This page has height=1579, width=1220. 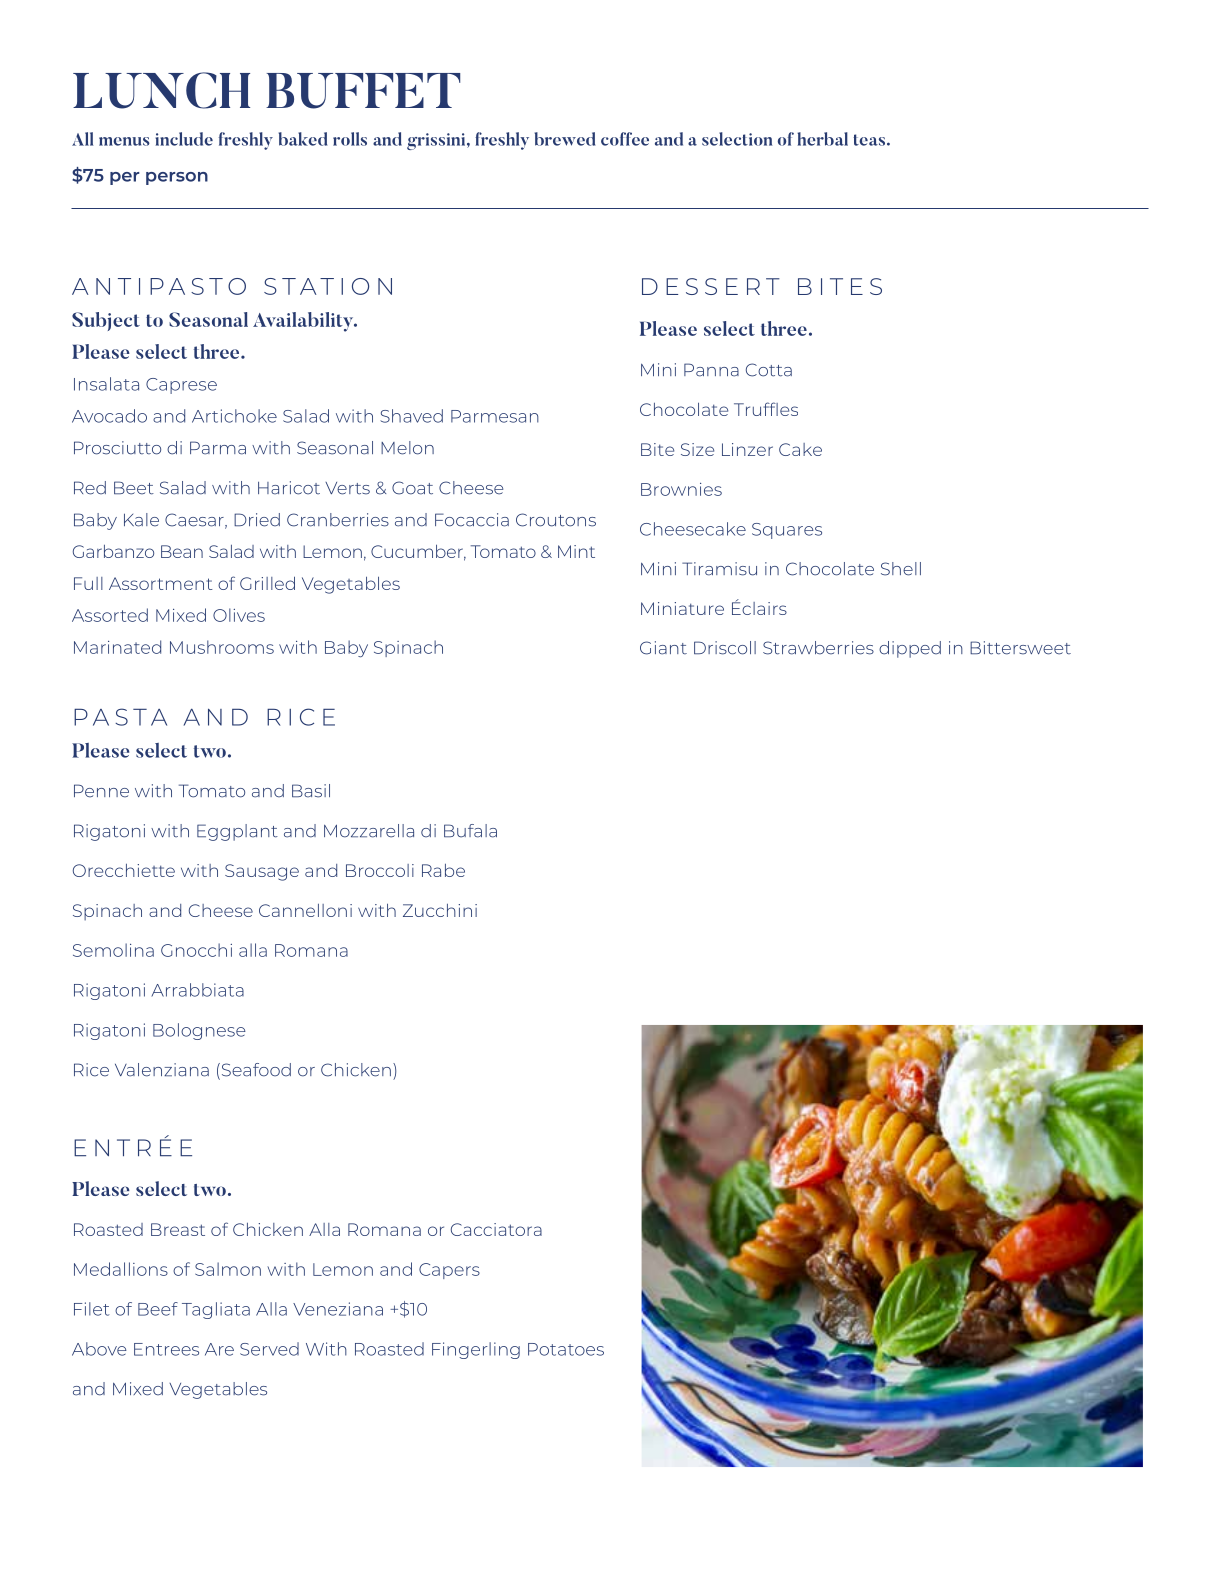 What do you see at coordinates (184, 139) in the page?
I see `include` at bounding box center [184, 139].
